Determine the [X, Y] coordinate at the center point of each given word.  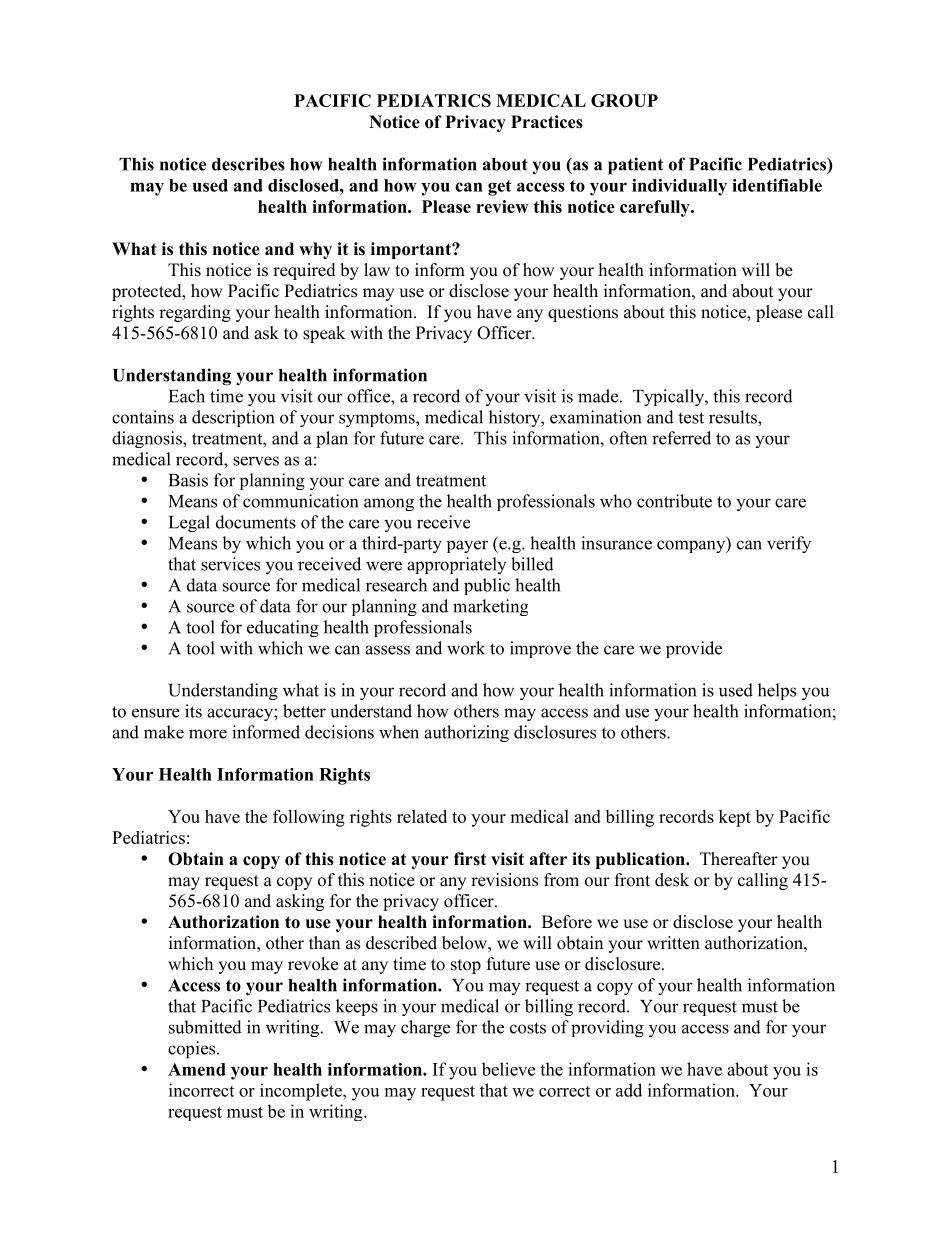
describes [248, 164]
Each [187, 396]
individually [679, 187]
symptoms [378, 419]
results [734, 417]
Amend [197, 1069]
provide [694, 649]
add [629, 1090]
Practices [547, 122]
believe [508, 1069]
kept [735, 818]
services [230, 564]
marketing [490, 607]
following [309, 818]
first [470, 859]
